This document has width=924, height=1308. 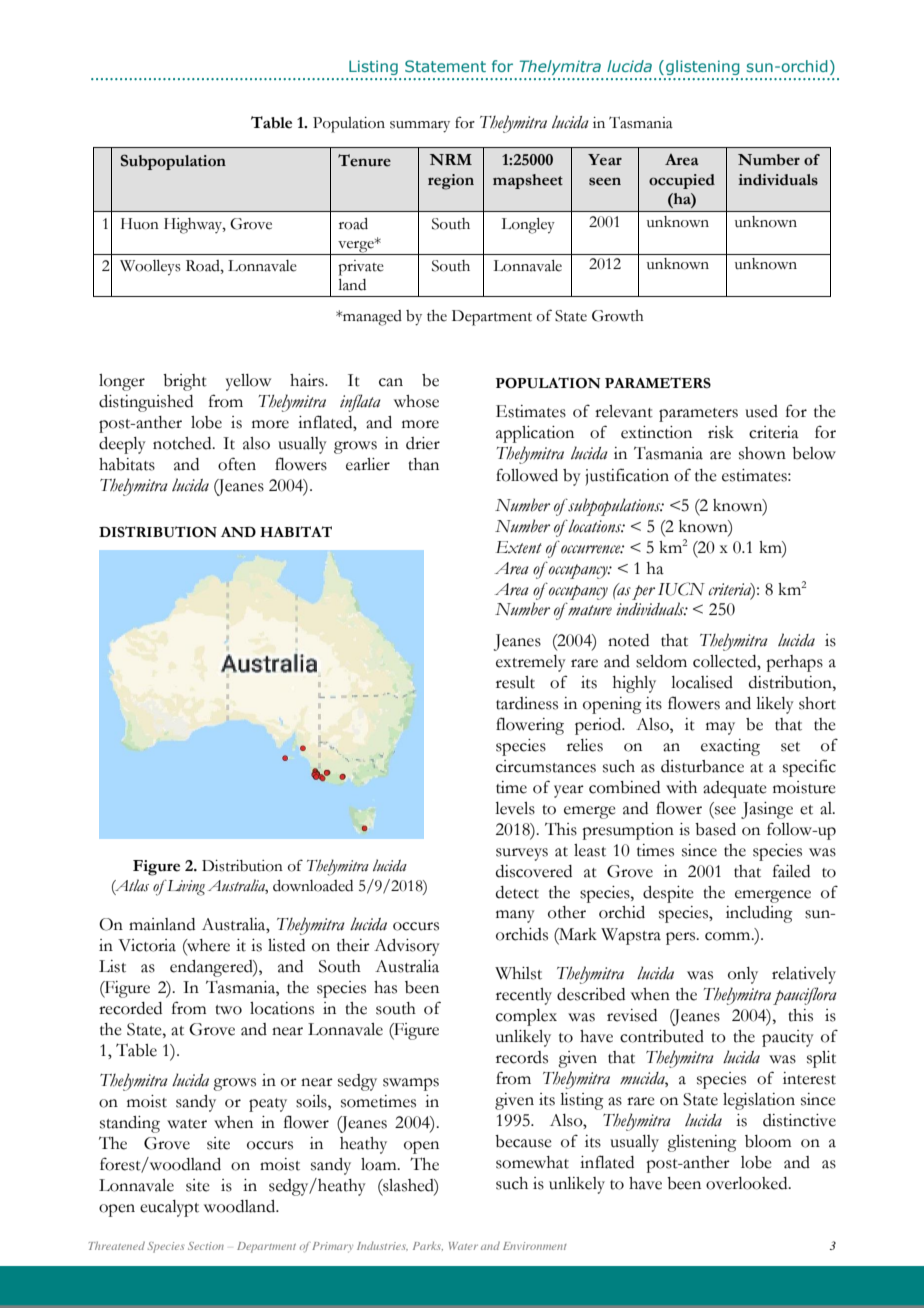 I want to click on Huon, so click(x=140, y=224).
